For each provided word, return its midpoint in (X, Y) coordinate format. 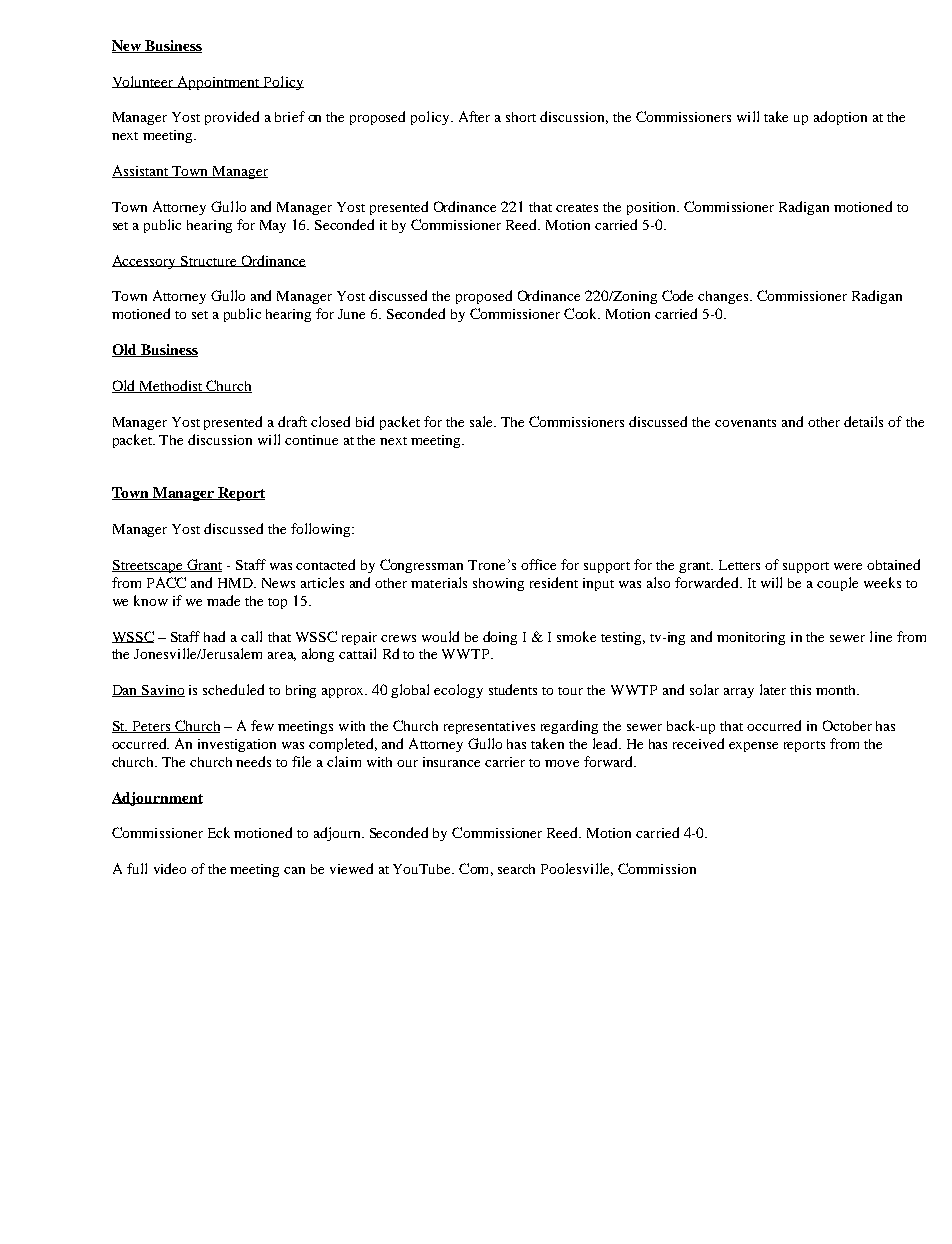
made (223, 600)
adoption (840, 118)
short (521, 117)
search (516, 869)
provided (232, 118)
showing (498, 584)
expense (753, 747)
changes (724, 297)
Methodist (171, 386)
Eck (219, 832)
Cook (582, 313)
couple (837, 584)
